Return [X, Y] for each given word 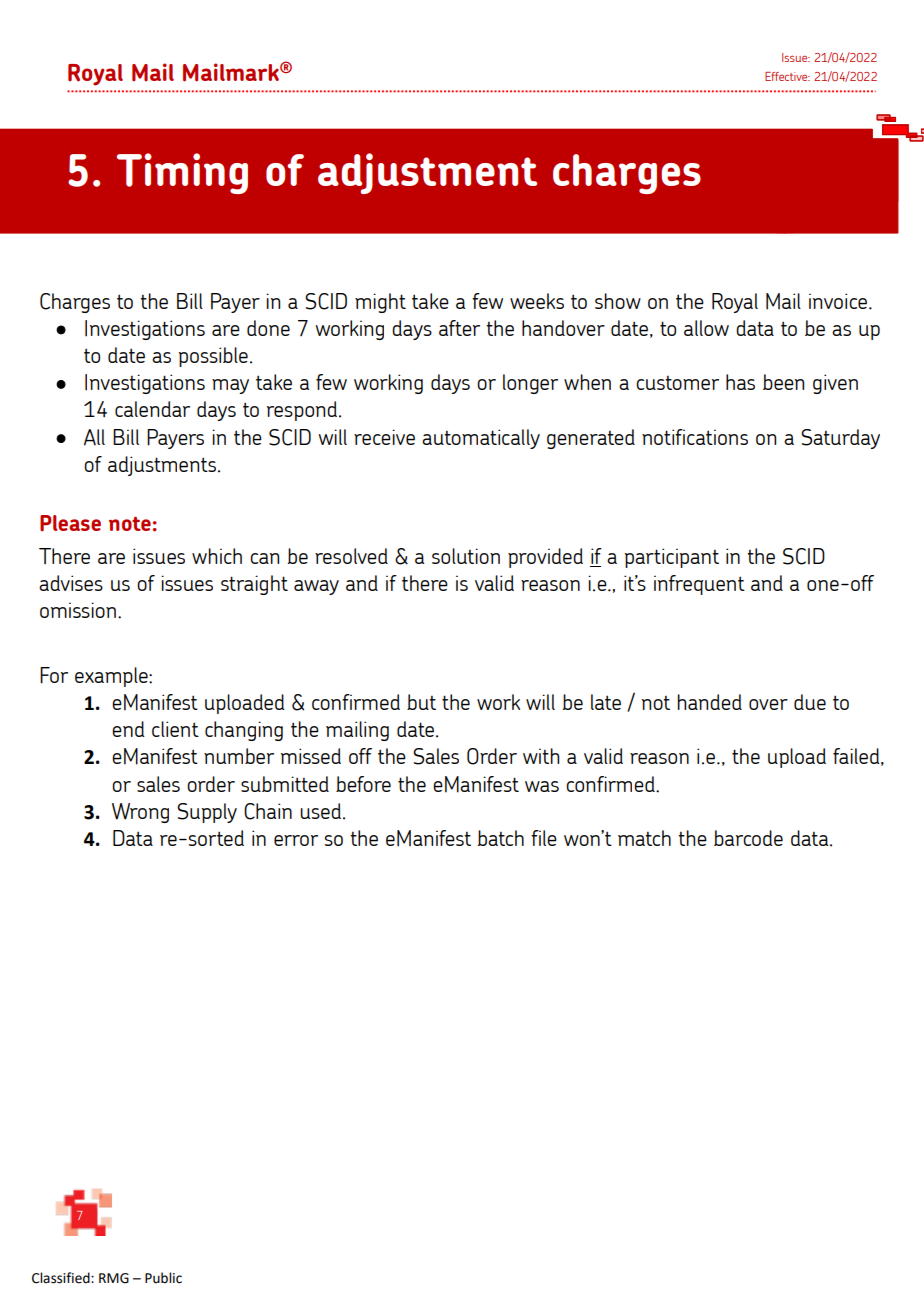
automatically [481, 439]
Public [163, 1278]
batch [501, 838]
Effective [787, 76]
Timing [182, 173]
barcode [748, 838]
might [380, 303]
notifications [695, 437]
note [130, 523]
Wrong [140, 813]
